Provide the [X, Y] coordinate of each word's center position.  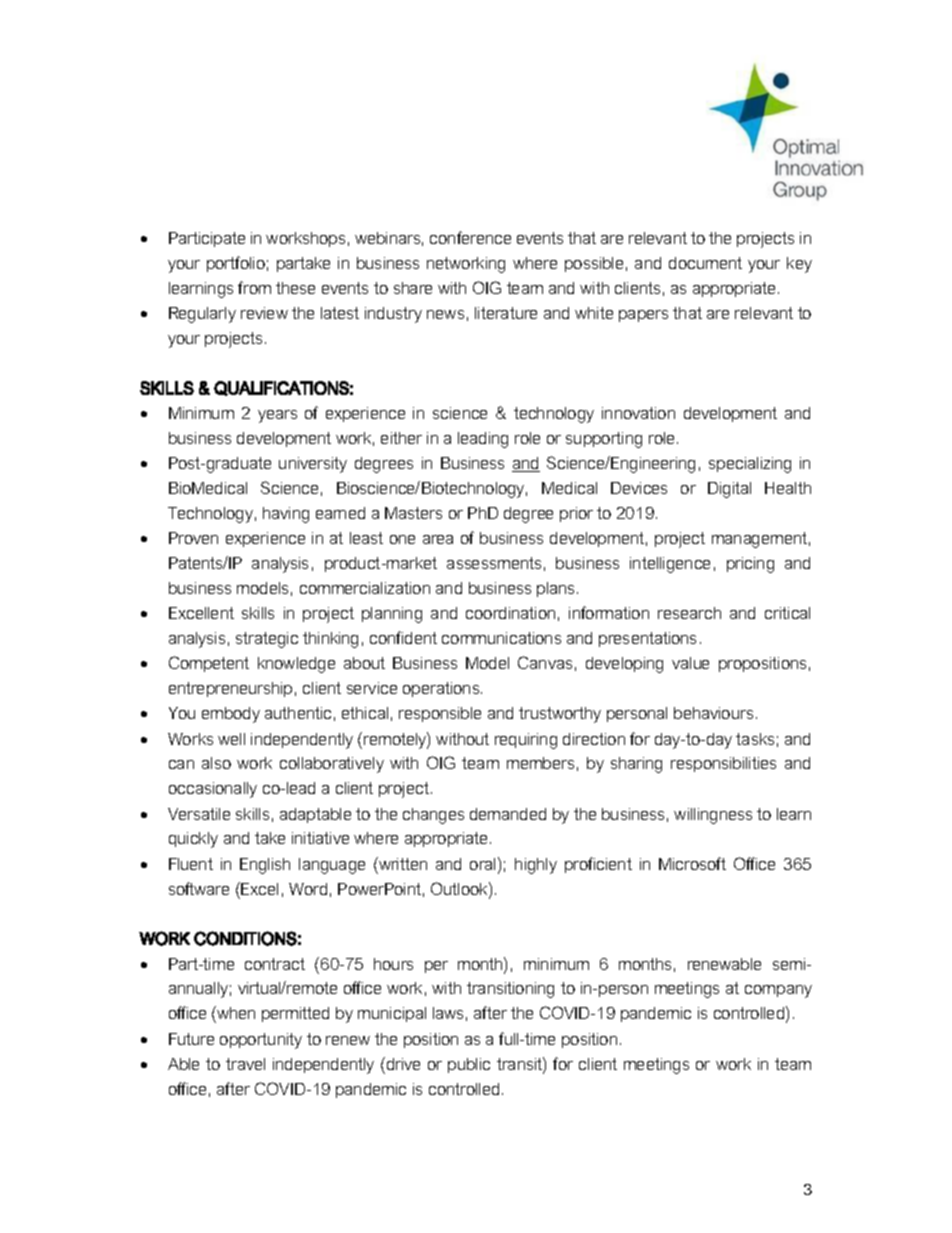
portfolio [236, 264]
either [401, 438]
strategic [267, 640]
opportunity [261, 1041]
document [705, 263]
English [265, 866]
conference [470, 237]
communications [501, 638]
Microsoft [692, 863]
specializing [750, 465]
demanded [508, 814]
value [690, 663]
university [313, 465]
